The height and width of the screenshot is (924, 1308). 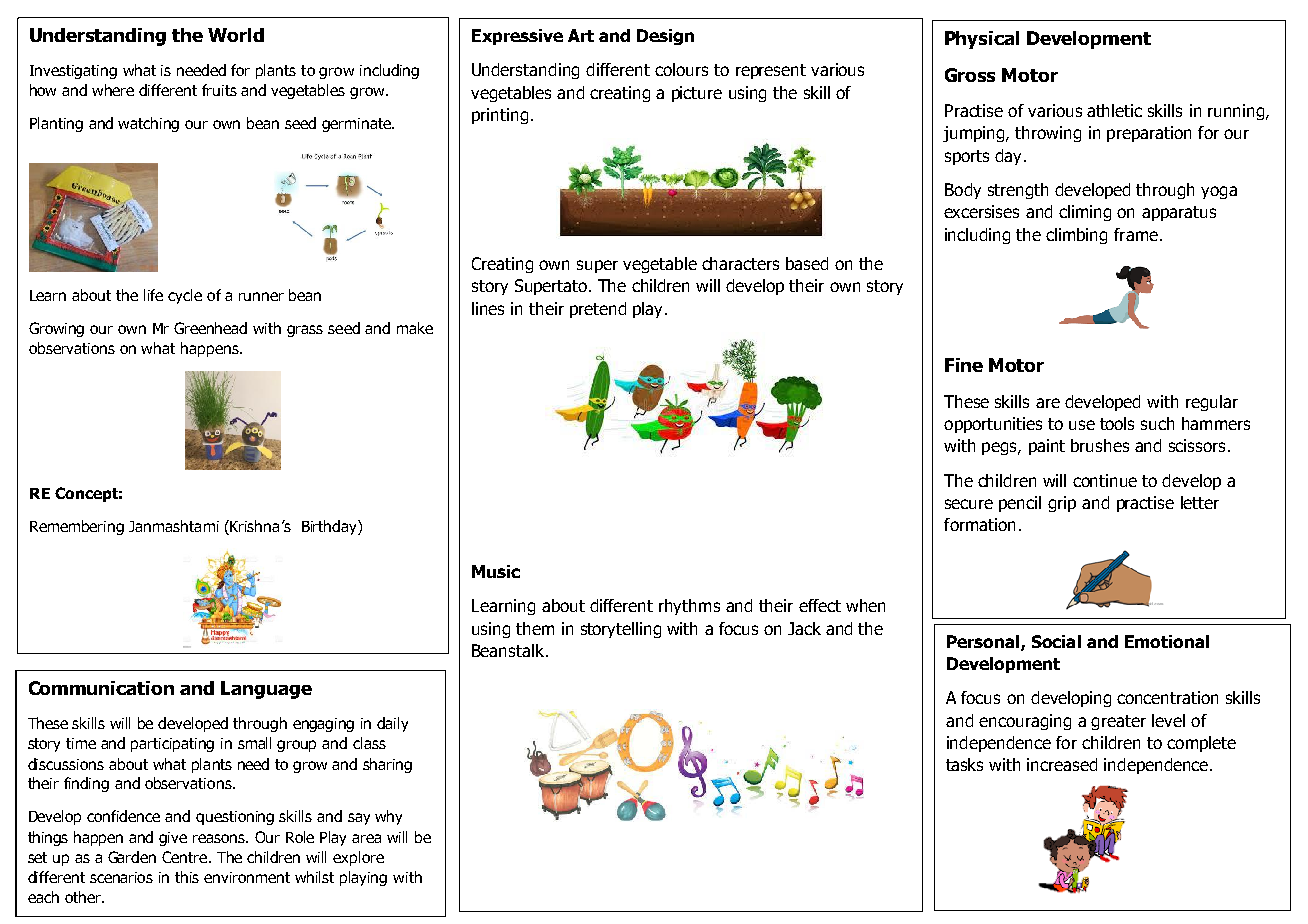 I want to click on this, so click(x=187, y=877).
